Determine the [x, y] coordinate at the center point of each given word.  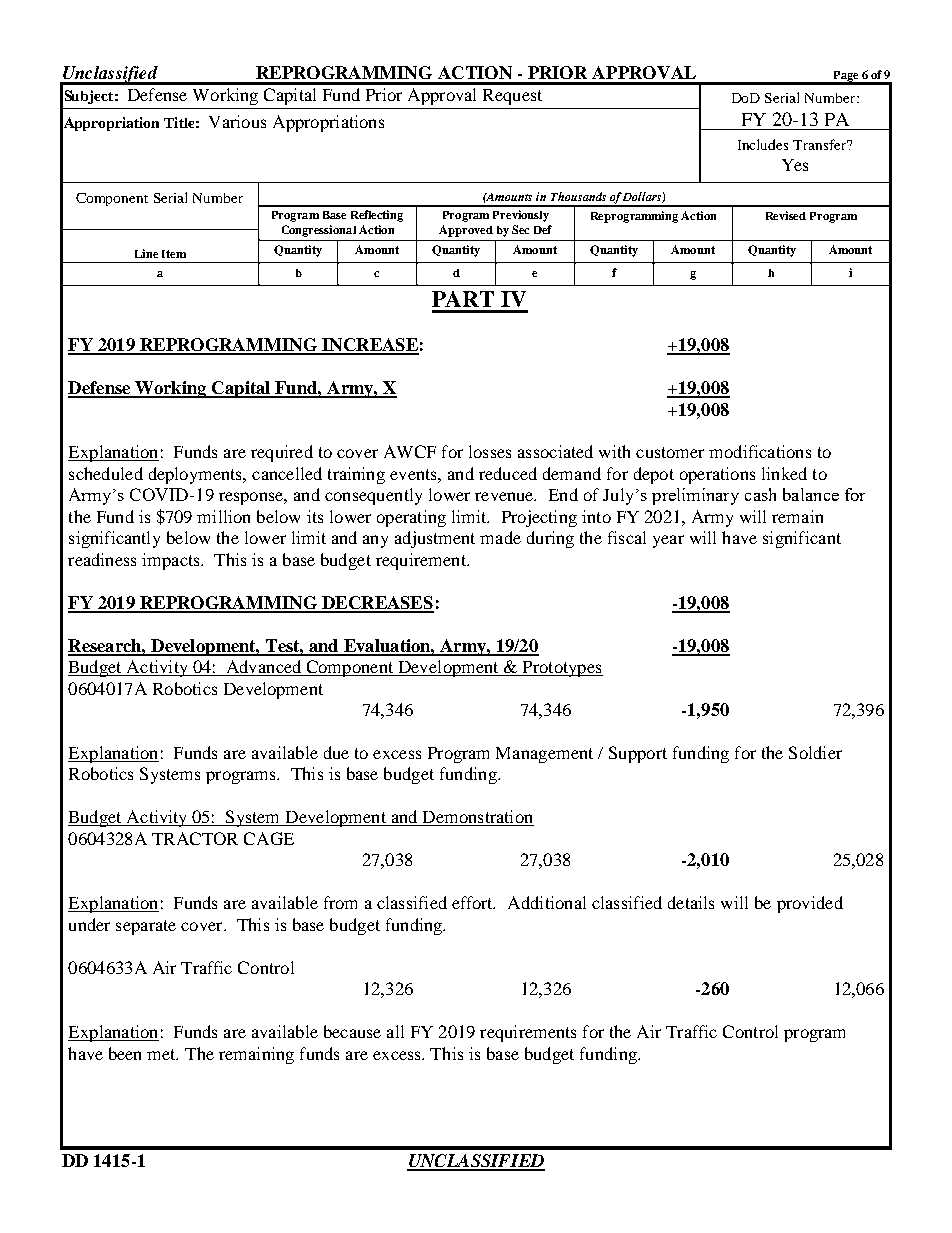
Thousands [578, 196]
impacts [172, 561]
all [395, 1031]
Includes [763, 144]
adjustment [435, 539]
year [668, 541]
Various [237, 121]
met [162, 1054]
